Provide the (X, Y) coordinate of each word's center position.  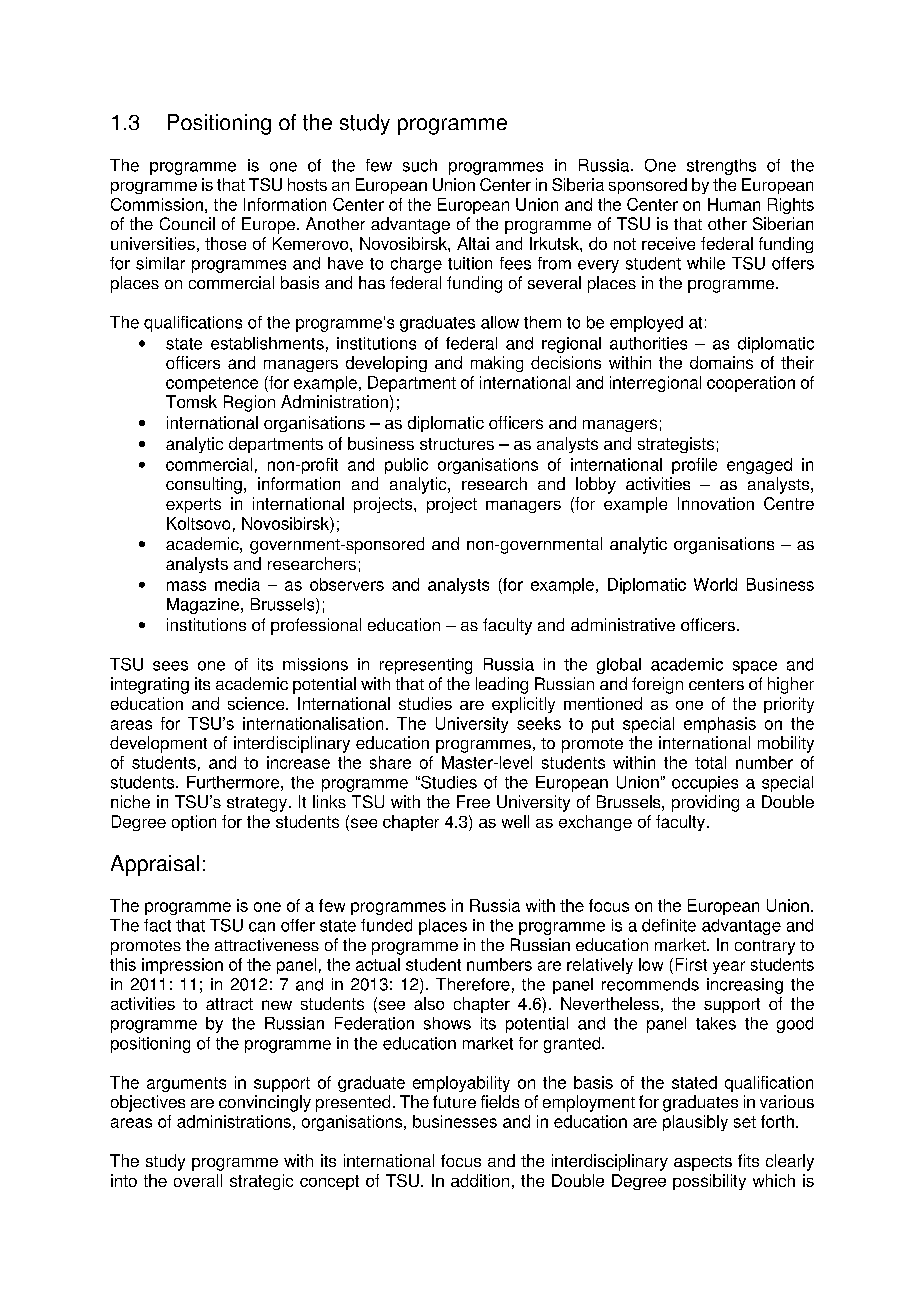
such (420, 165)
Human (734, 204)
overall (198, 1180)
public (406, 466)
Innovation (716, 503)
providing (705, 803)
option (194, 823)
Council (187, 223)
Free (473, 801)
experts (193, 505)
